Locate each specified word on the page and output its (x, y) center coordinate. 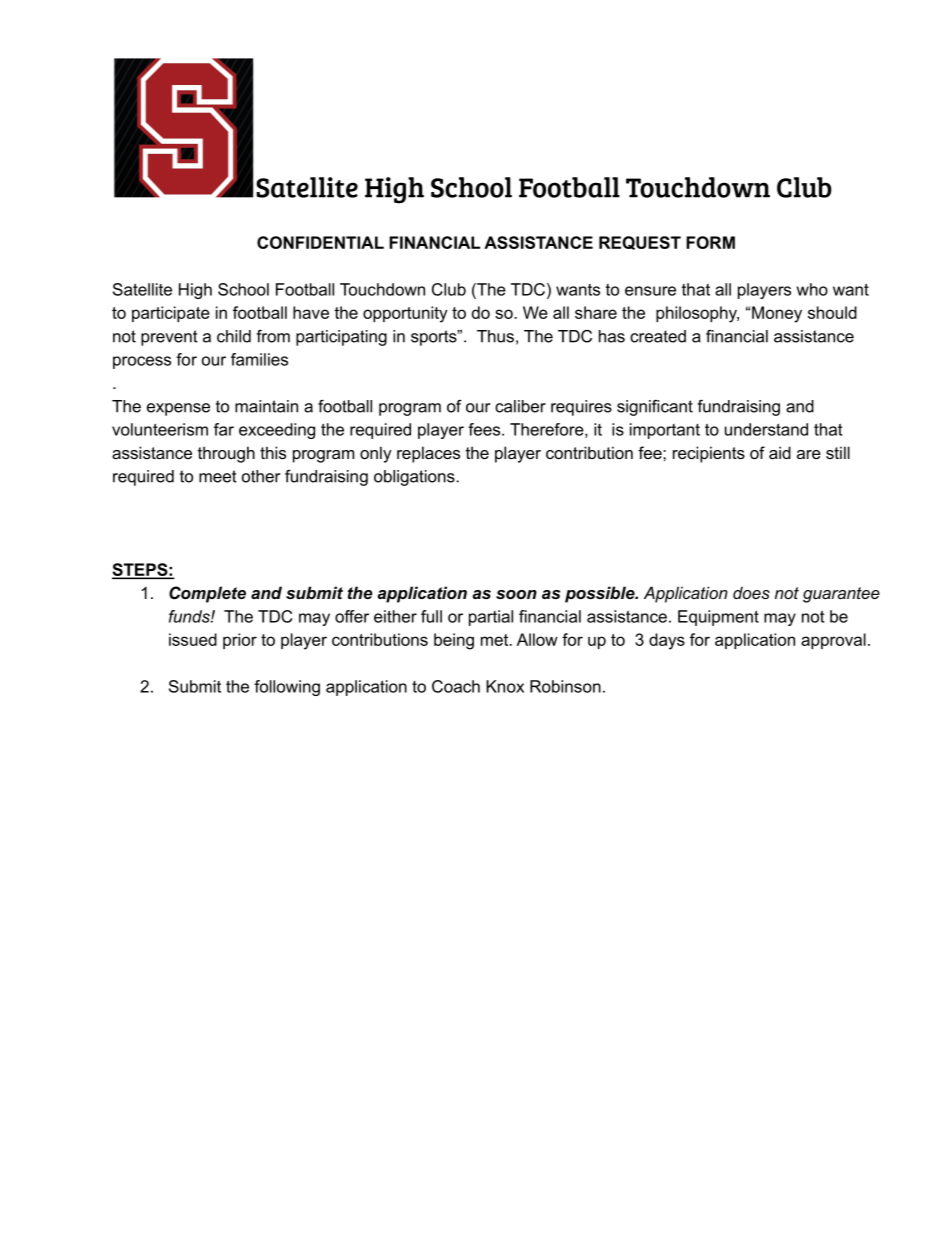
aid (780, 452)
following (287, 688)
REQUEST (640, 243)
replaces (428, 454)
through (226, 454)
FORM (710, 242)
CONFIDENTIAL (320, 242)
